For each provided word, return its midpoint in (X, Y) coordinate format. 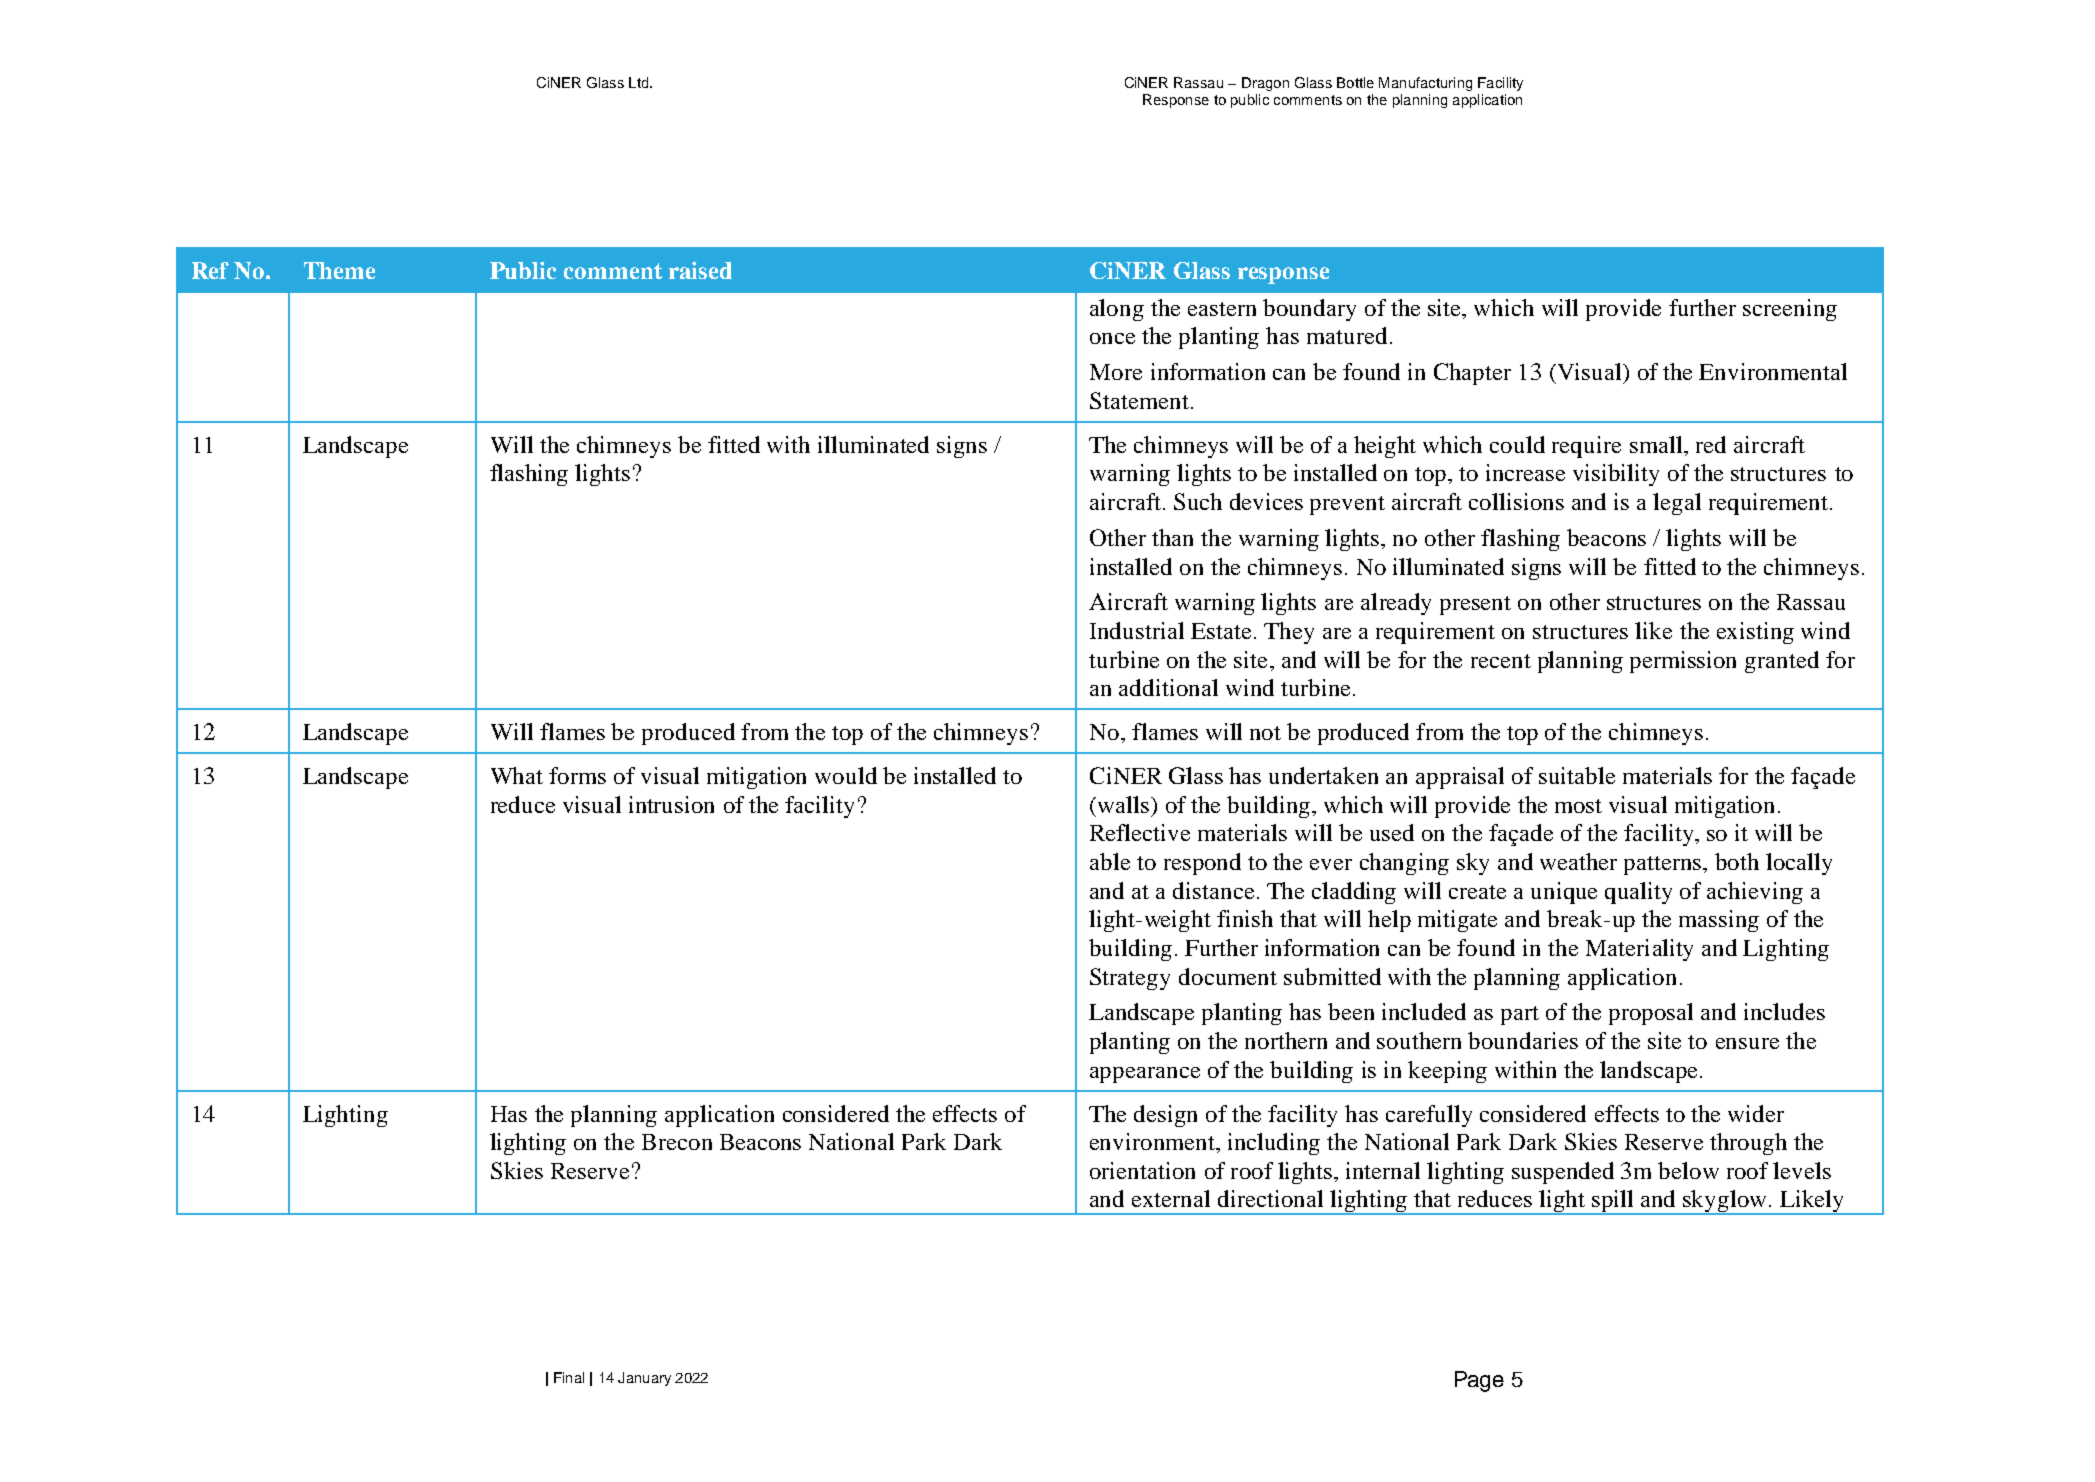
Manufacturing (1425, 84)
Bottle (1355, 82)
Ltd (640, 82)
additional (1168, 687)
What (517, 775)
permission (1683, 662)
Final (569, 1377)
